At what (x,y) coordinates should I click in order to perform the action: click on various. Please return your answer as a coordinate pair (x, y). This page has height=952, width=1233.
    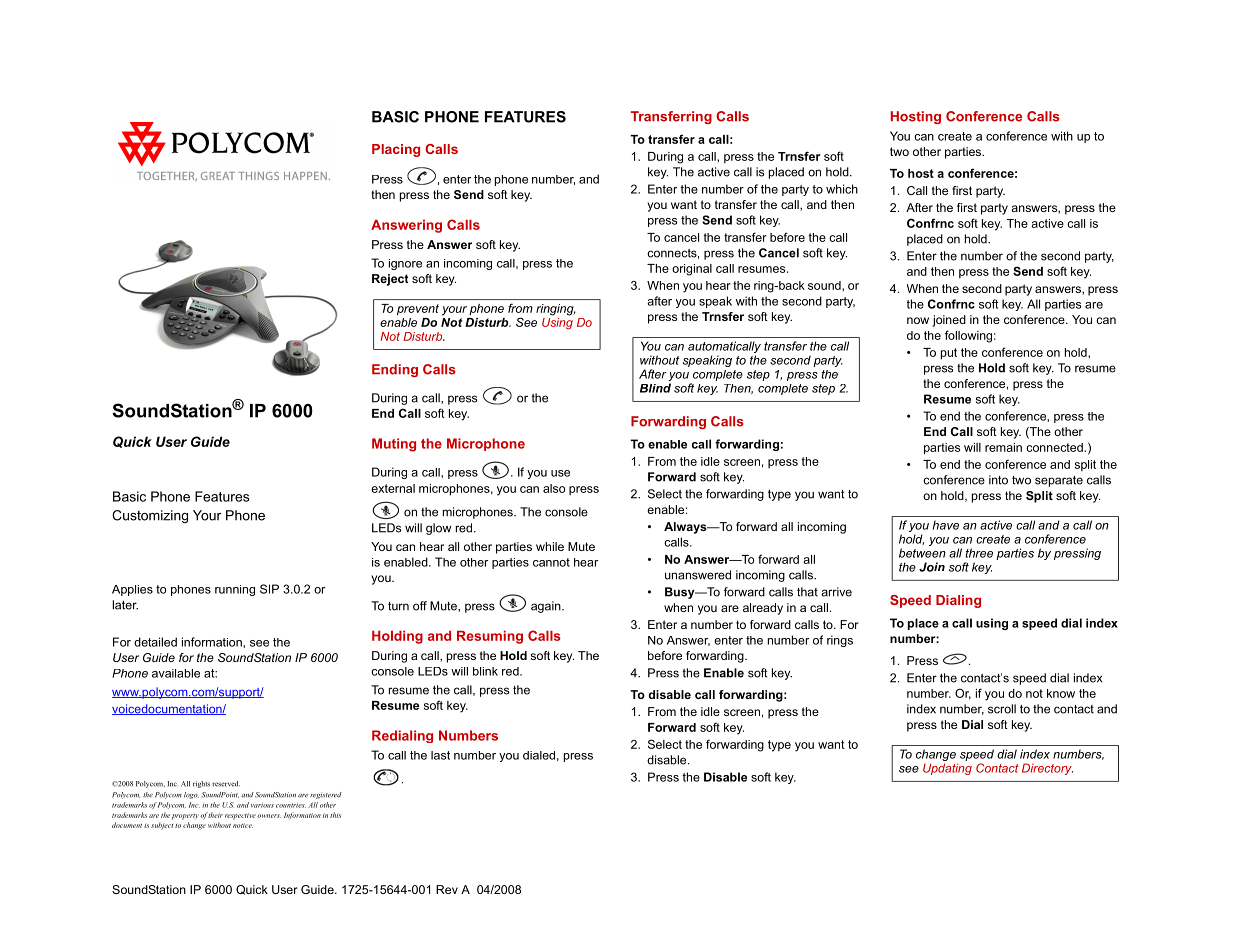
    Looking at the image, I should click on (262, 805).
